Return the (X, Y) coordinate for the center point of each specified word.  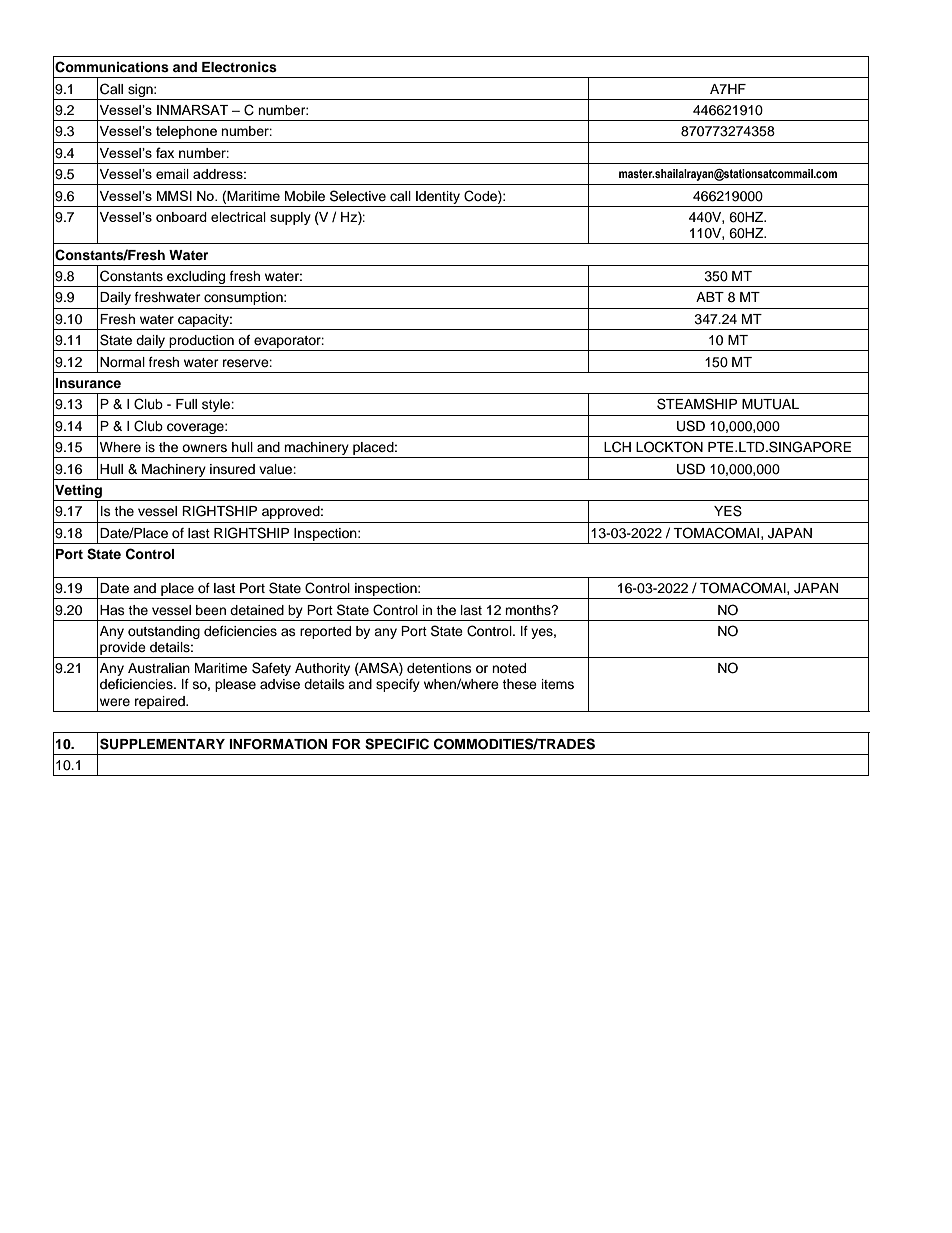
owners (204, 448)
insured (232, 469)
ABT (710, 297)
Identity (438, 197)
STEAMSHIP (697, 404)
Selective (358, 196)
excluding (196, 279)
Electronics (239, 67)
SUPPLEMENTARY (162, 744)
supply (290, 218)
